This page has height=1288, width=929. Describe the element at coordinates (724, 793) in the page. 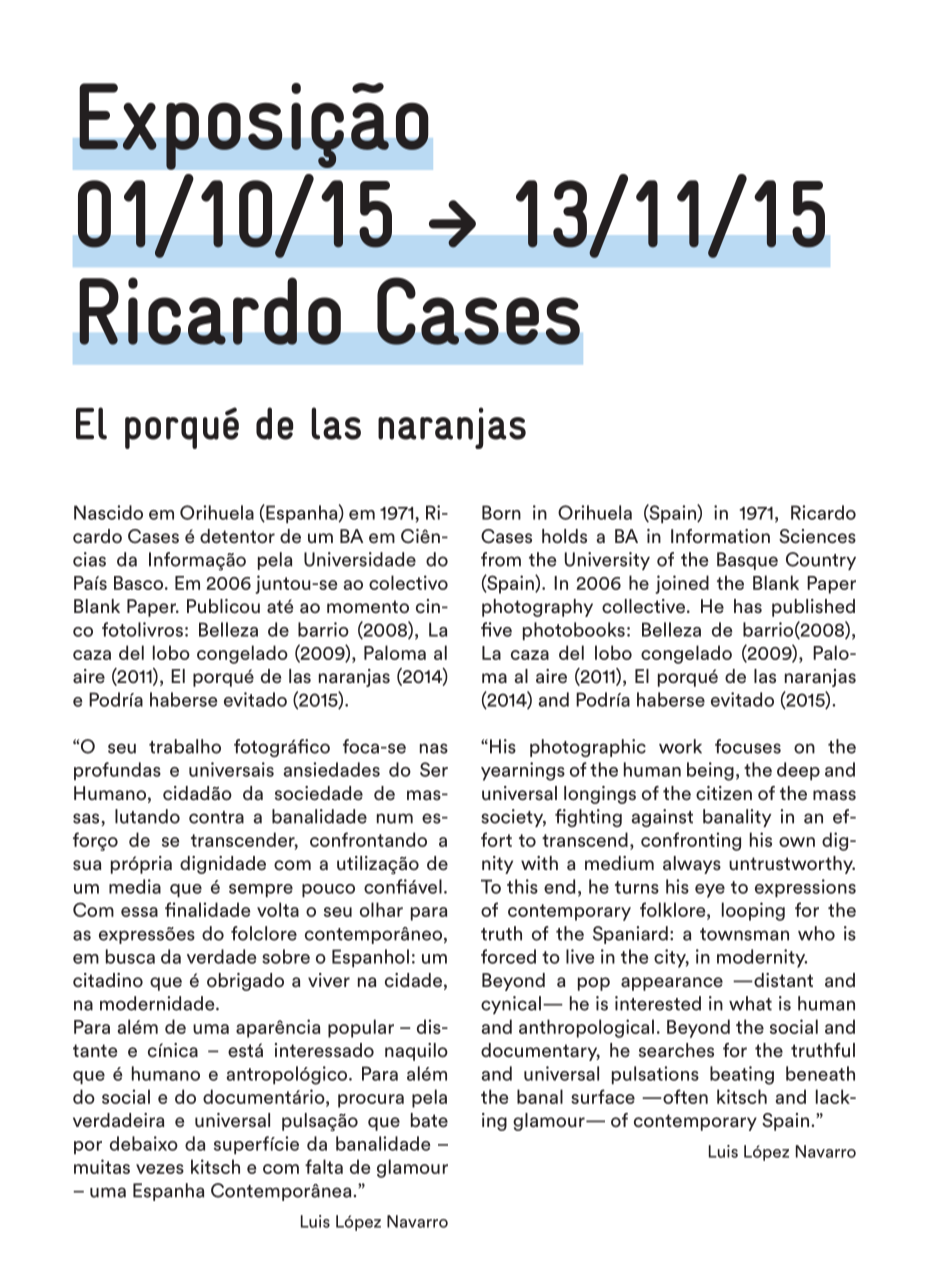

I see `citizen` at that location.
